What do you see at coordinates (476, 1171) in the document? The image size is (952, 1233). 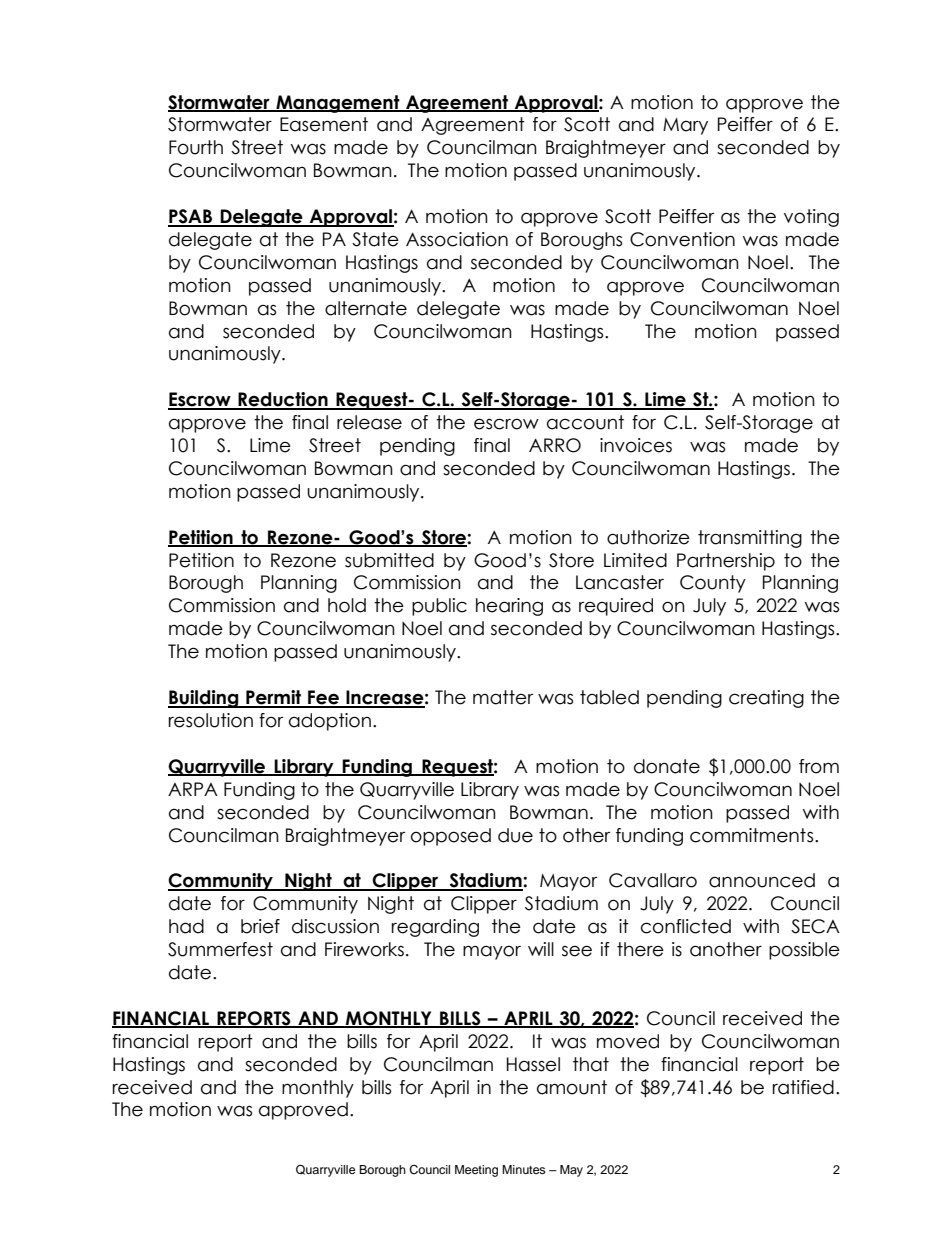 I see `Meeting` at bounding box center [476, 1171].
